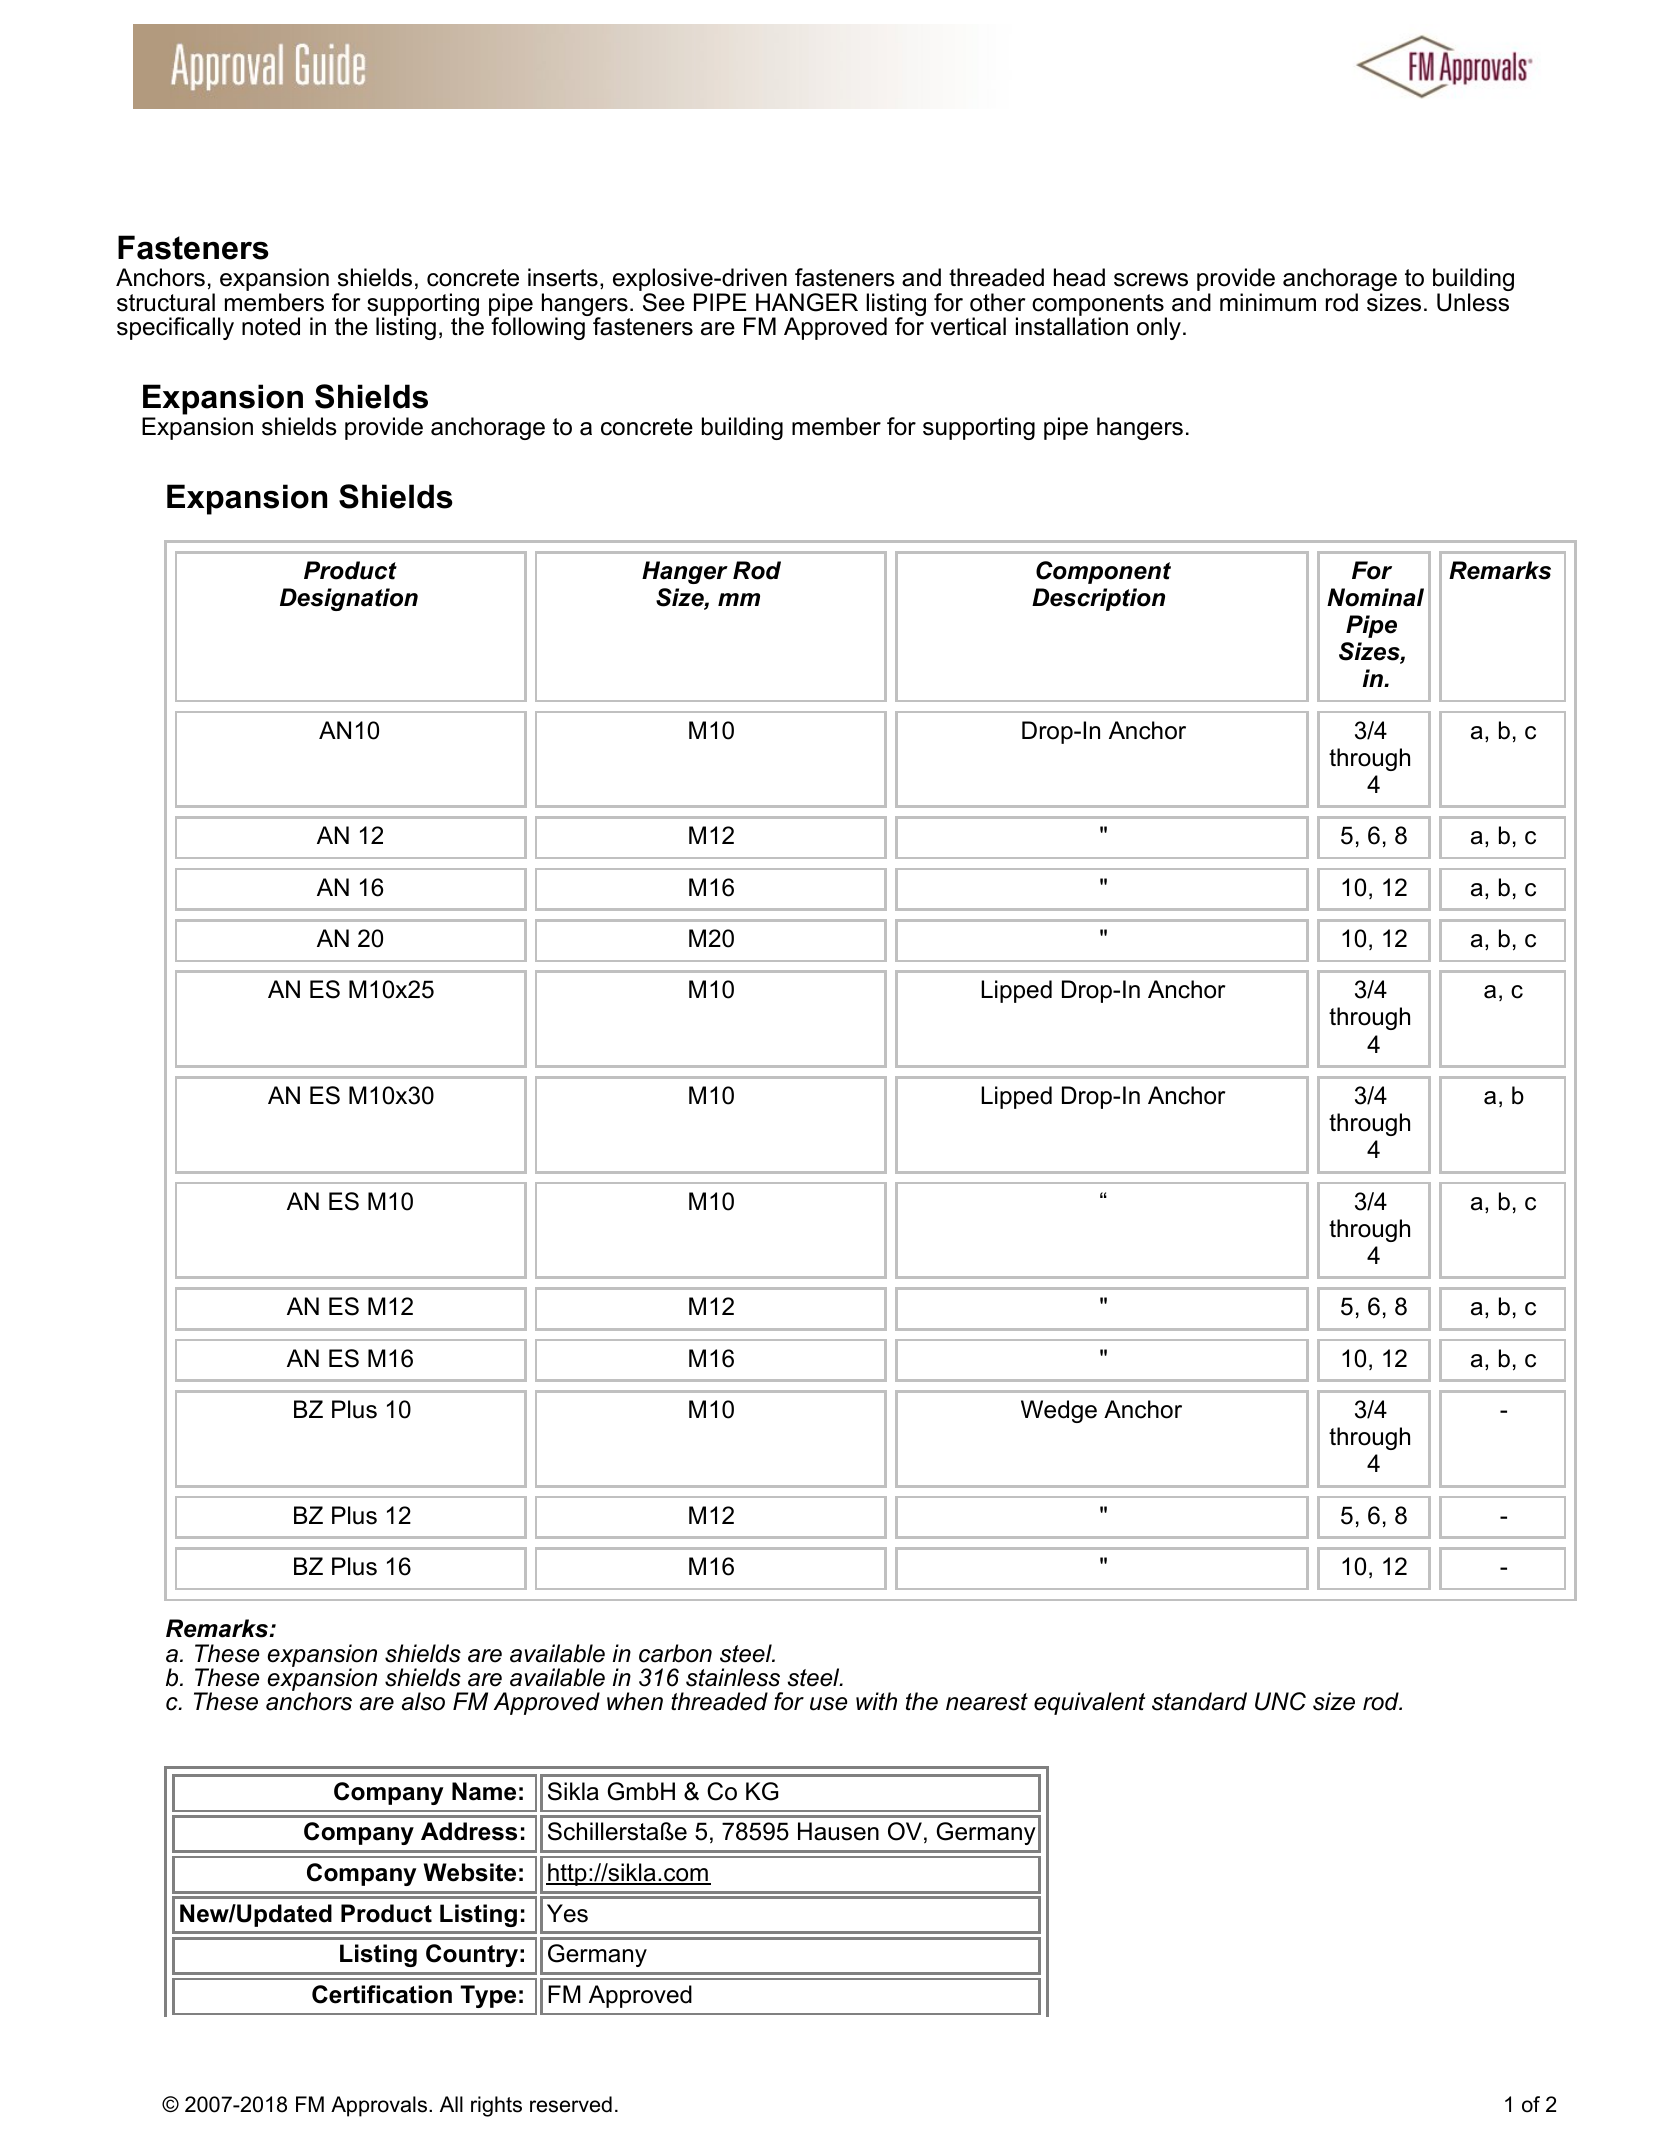 The image size is (1657, 2144). I want to click on Approvals, so click(380, 2106).
